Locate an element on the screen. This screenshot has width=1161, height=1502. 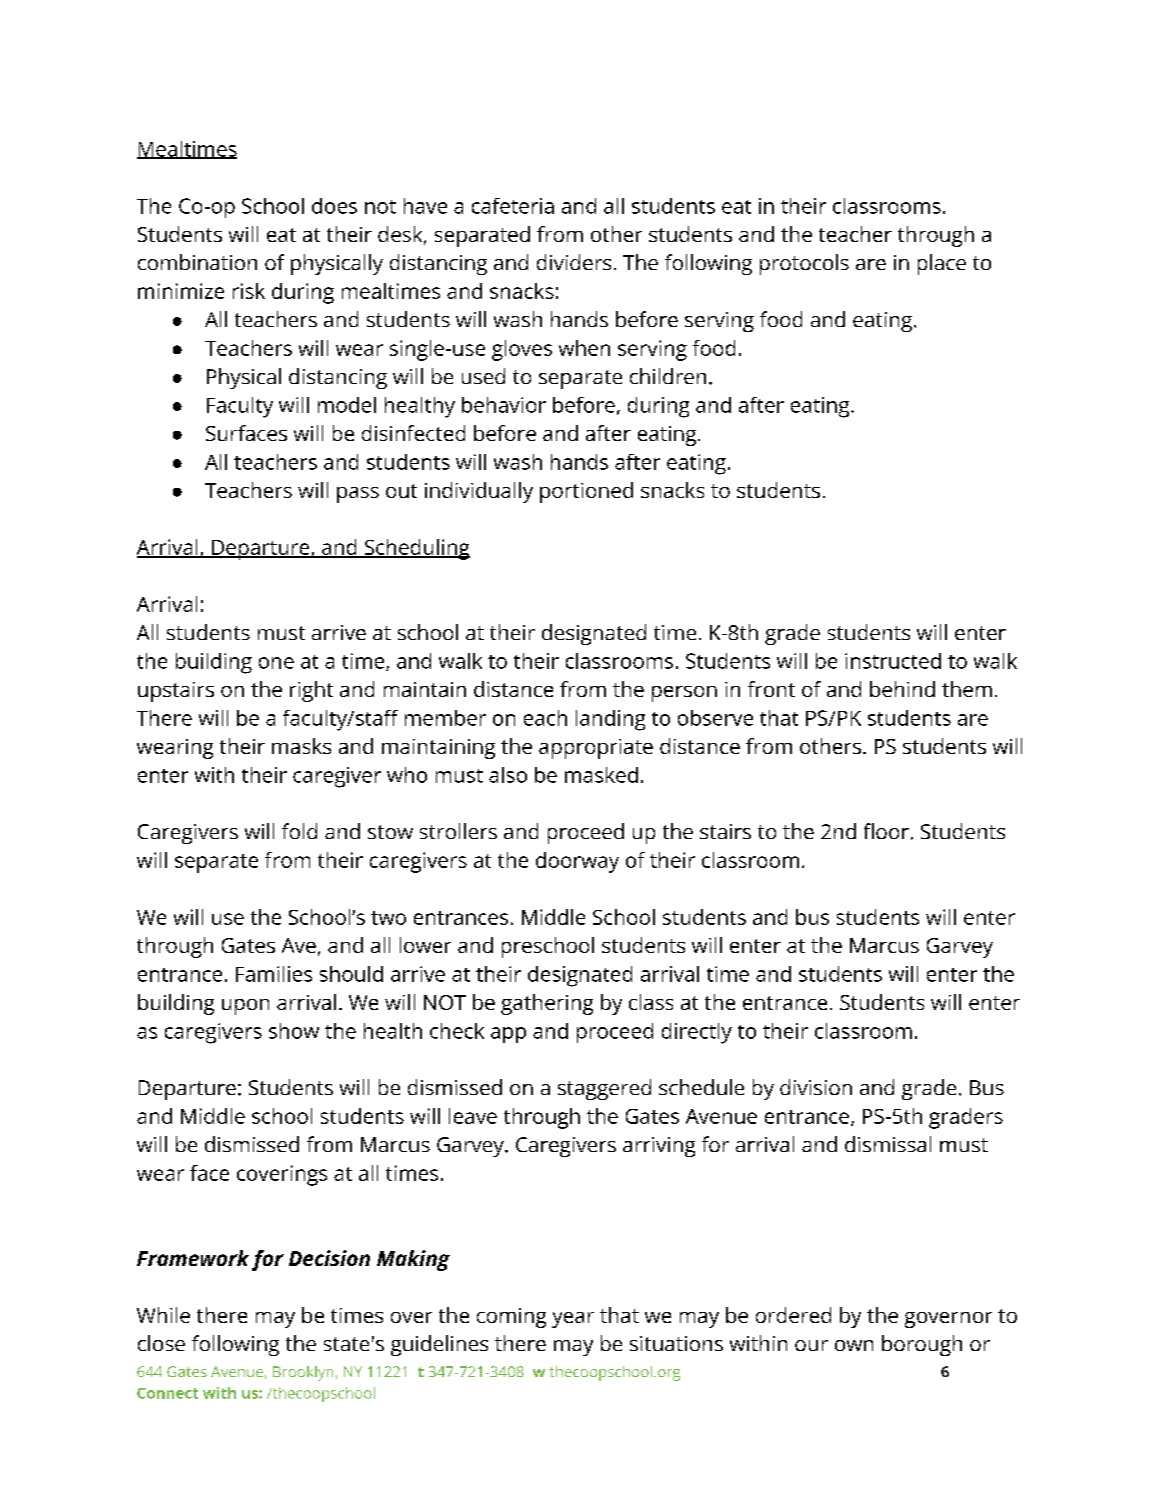
year is located at coordinates (573, 1320).
